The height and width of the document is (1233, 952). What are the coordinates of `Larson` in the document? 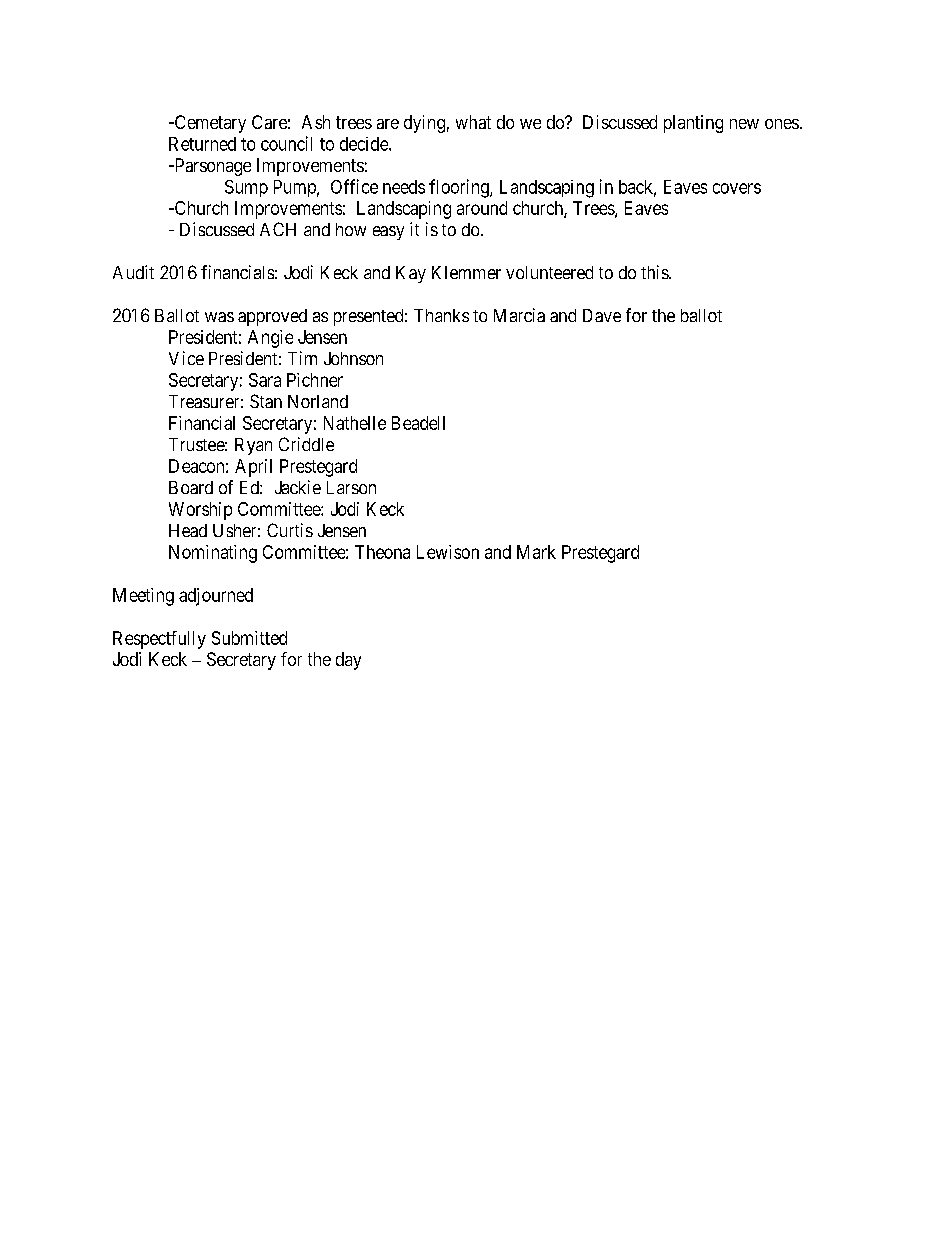 It's located at (351, 487).
